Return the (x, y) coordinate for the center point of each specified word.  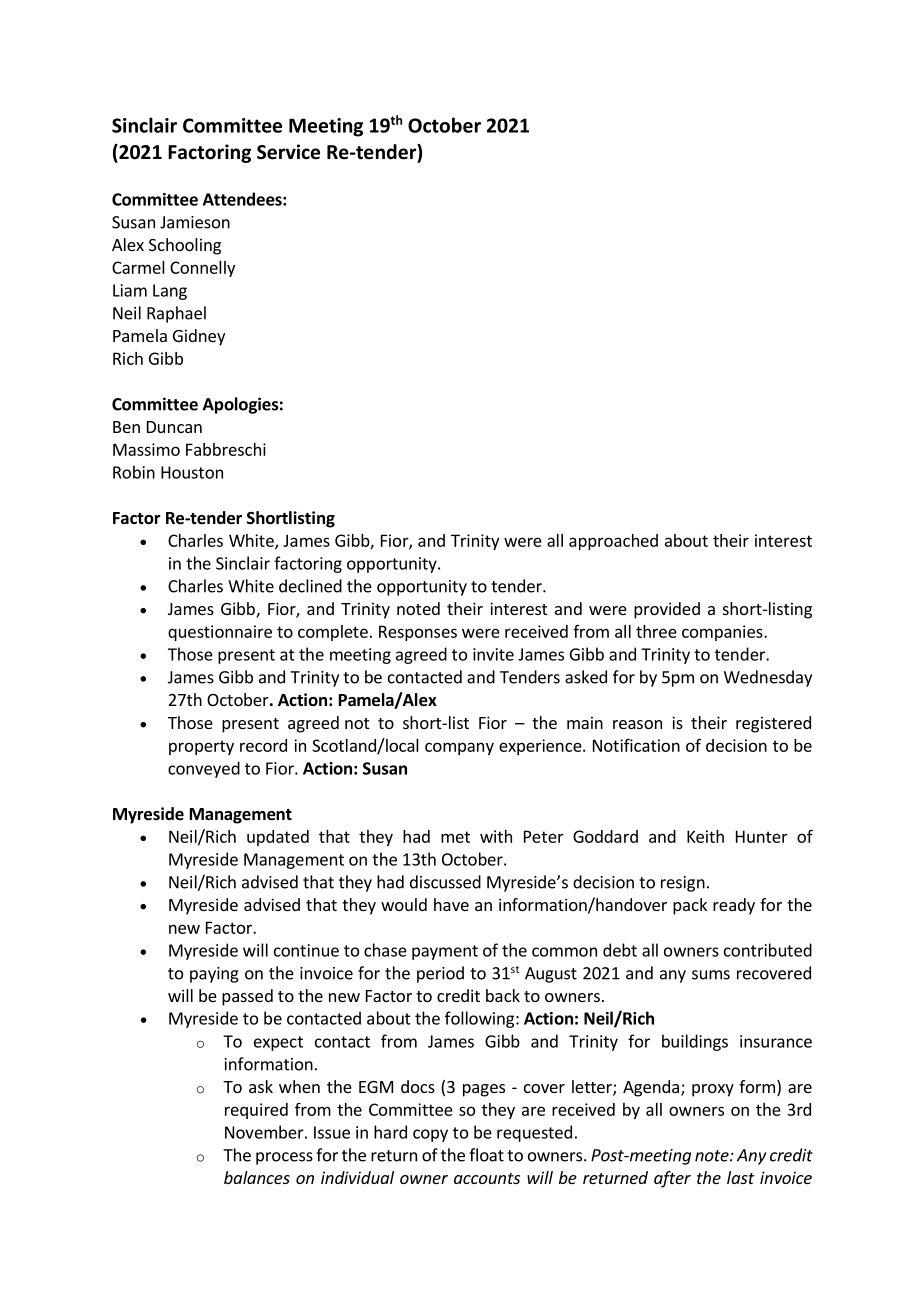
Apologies (241, 405)
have (451, 904)
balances (257, 1177)
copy (430, 1135)
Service (288, 152)
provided (667, 610)
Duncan (174, 427)
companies (723, 633)
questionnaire (220, 633)
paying (214, 975)
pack (690, 906)
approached (613, 542)
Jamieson (195, 222)
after (672, 1179)
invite (493, 654)
